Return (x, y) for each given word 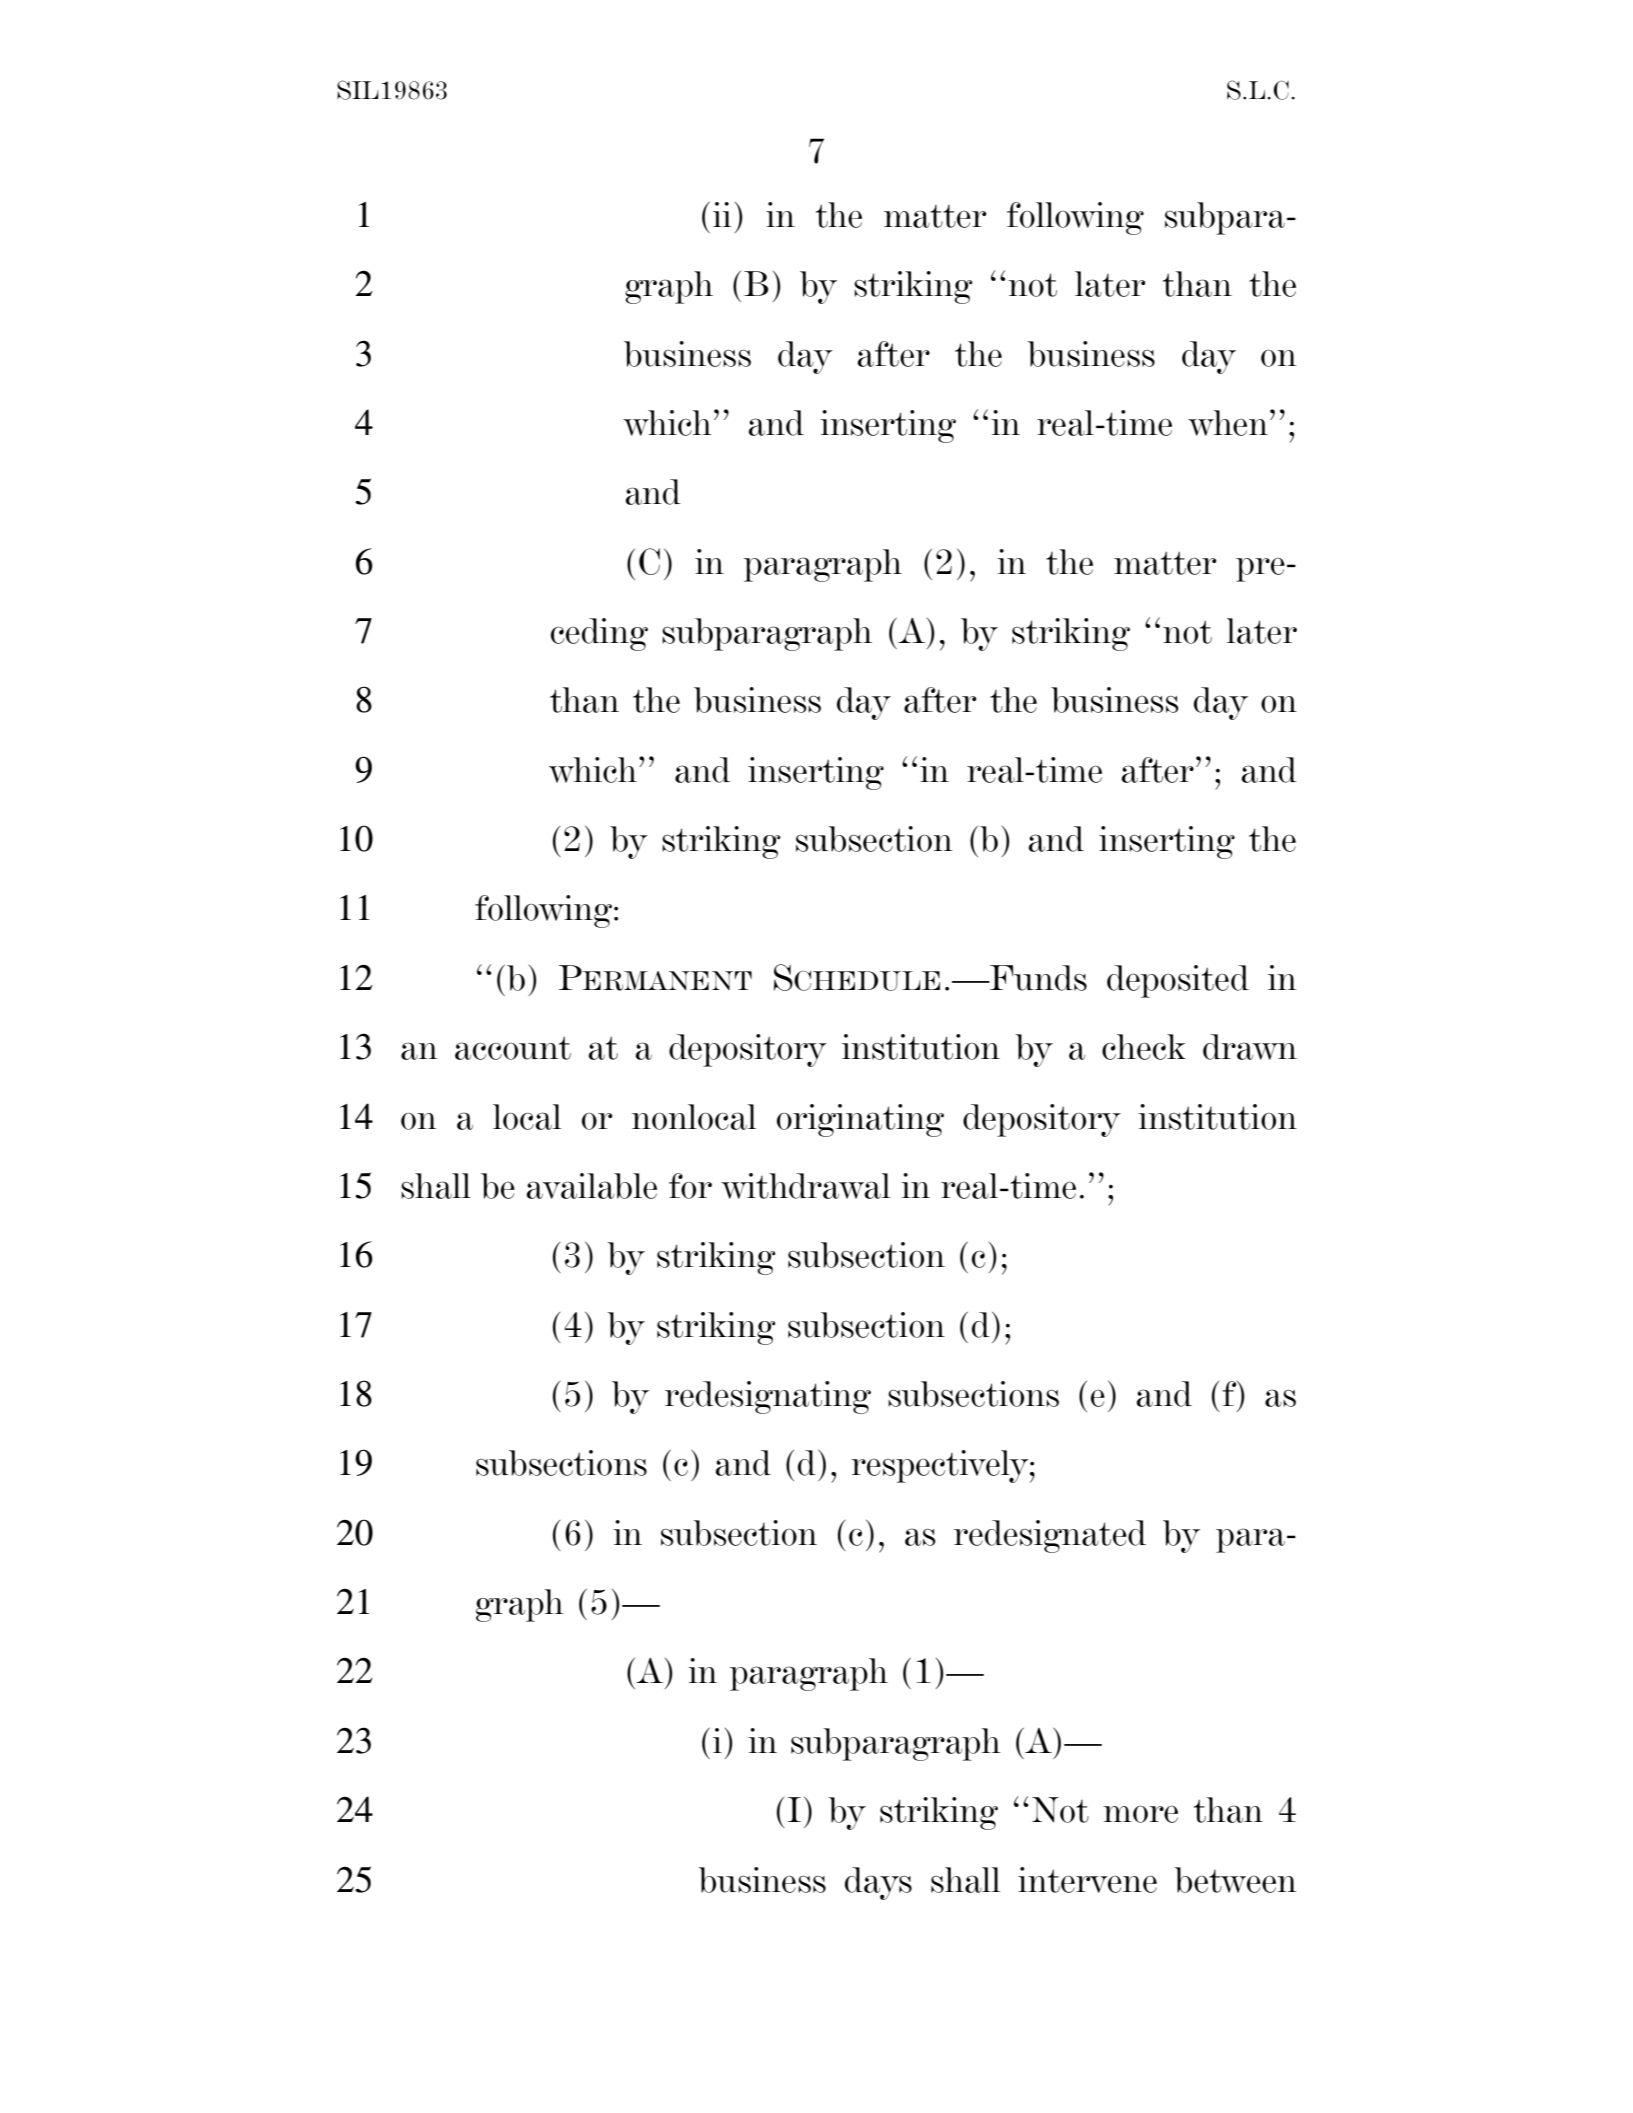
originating (860, 1120)
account (513, 1048)
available (592, 1186)
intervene (1087, 1880)
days (878, 1883)
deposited (1178, 981)
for (690, 1186)
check (1144, 1047)
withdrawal (805, 1186)
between (1236, 1880)
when (1228, 423)
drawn (1250, 1047)
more (1140, 1814)
